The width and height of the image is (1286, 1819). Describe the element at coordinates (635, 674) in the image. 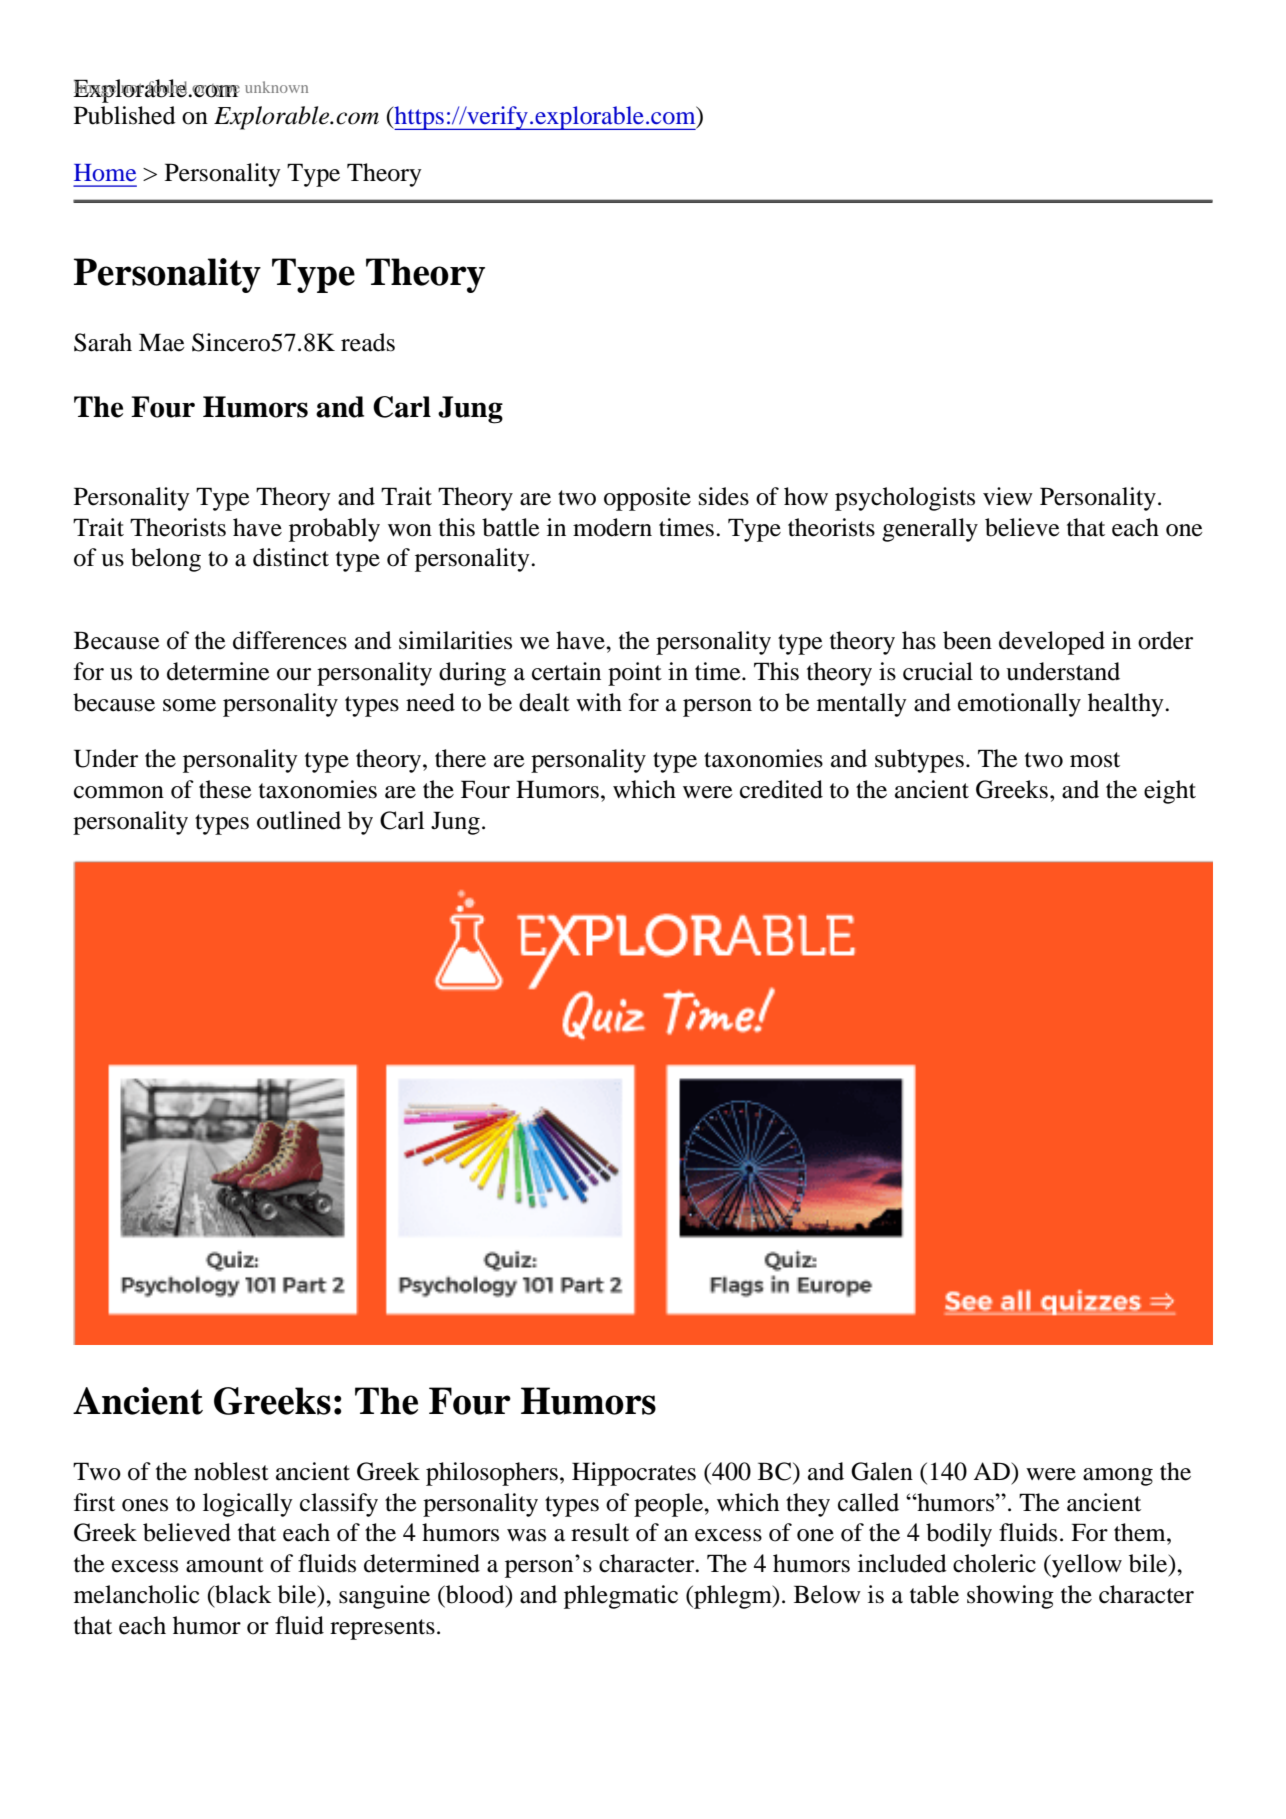

I see `point` at that location.
